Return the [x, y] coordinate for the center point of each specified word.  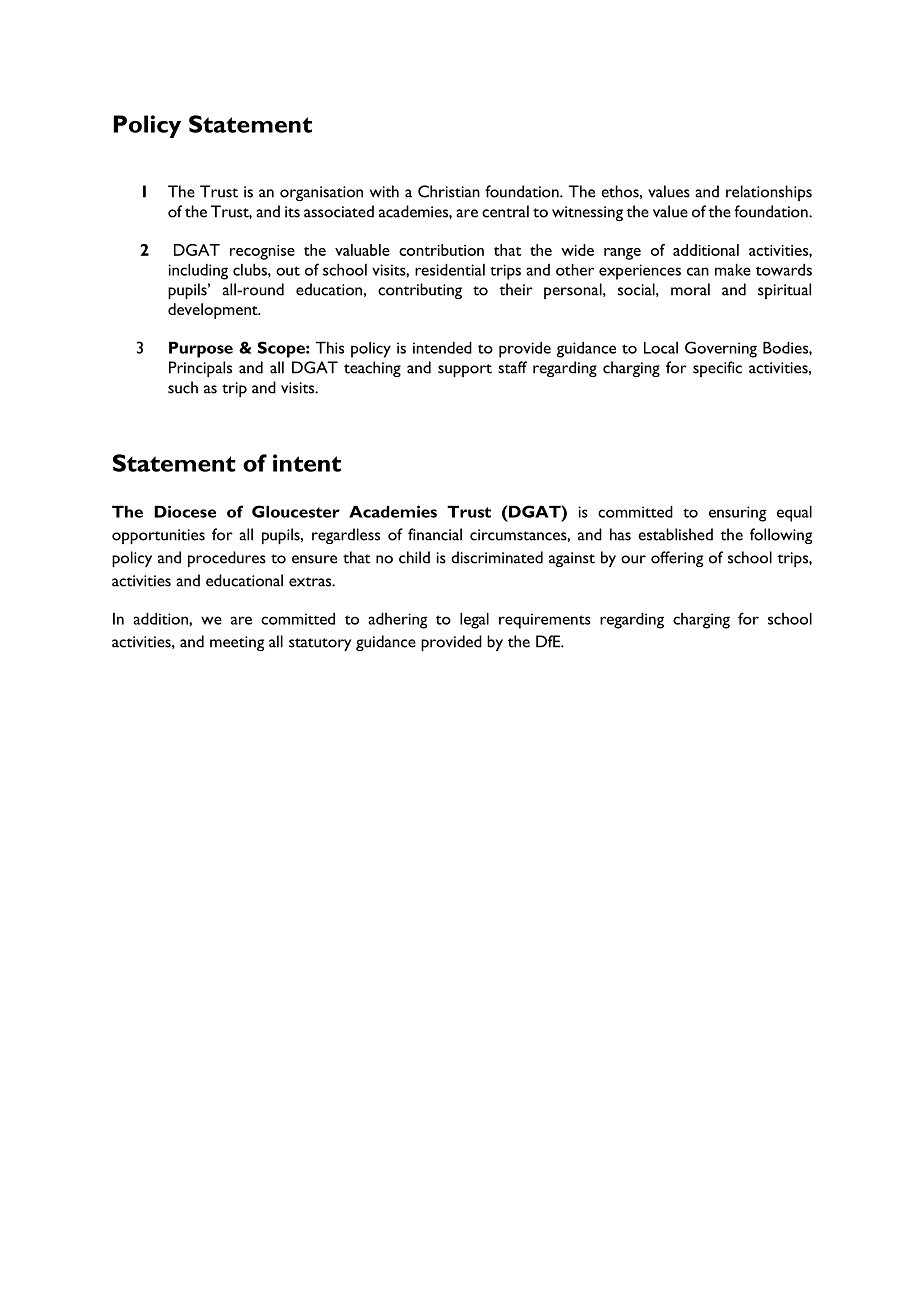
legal [474, 620]
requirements [545, 621]
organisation [321, 193]
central [505, 211]
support [465, 370]
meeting [237, 643]
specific [717, 369]
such [183, 387]
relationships [769, 193]
